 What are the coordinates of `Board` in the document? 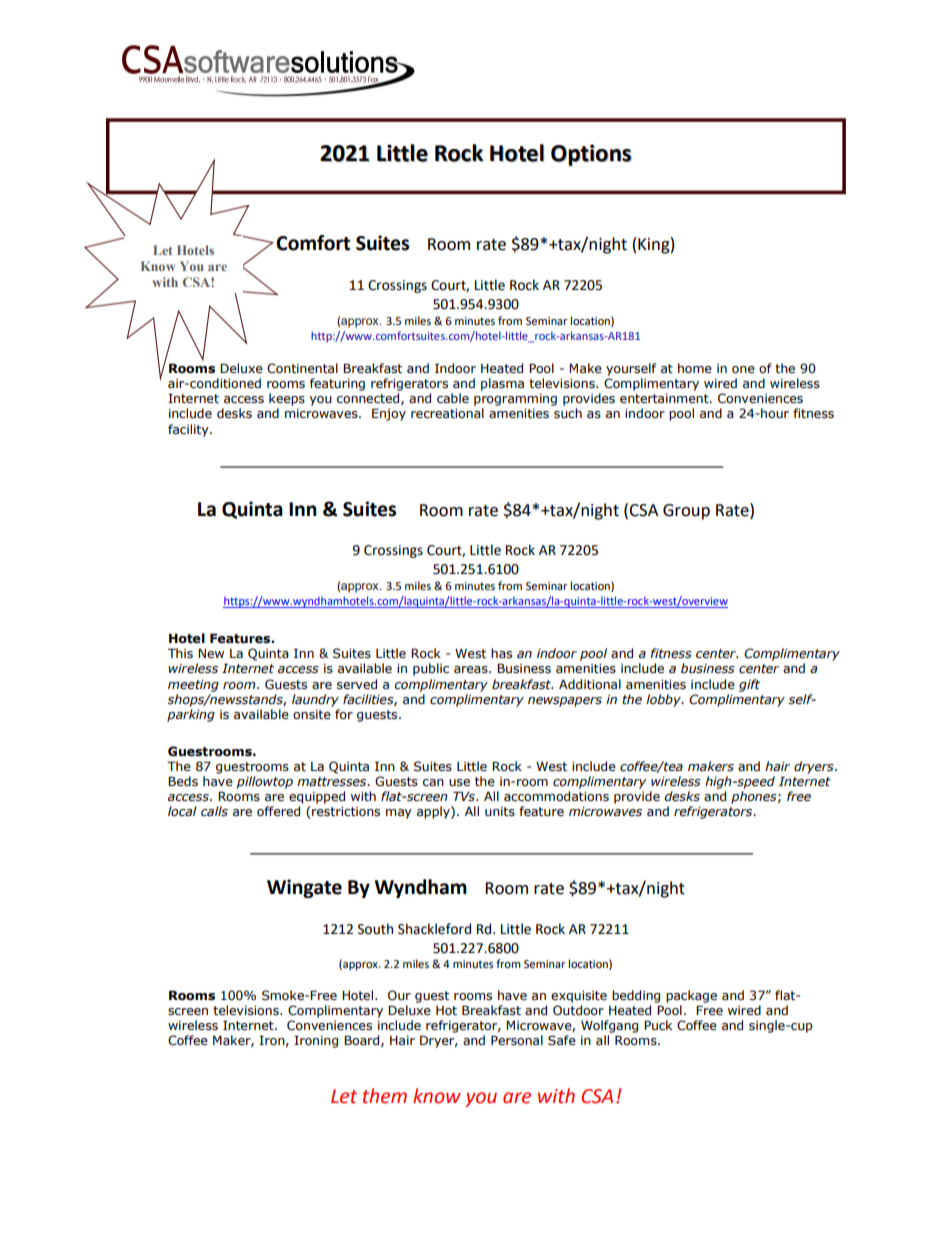 It's located at (363, 1041).
